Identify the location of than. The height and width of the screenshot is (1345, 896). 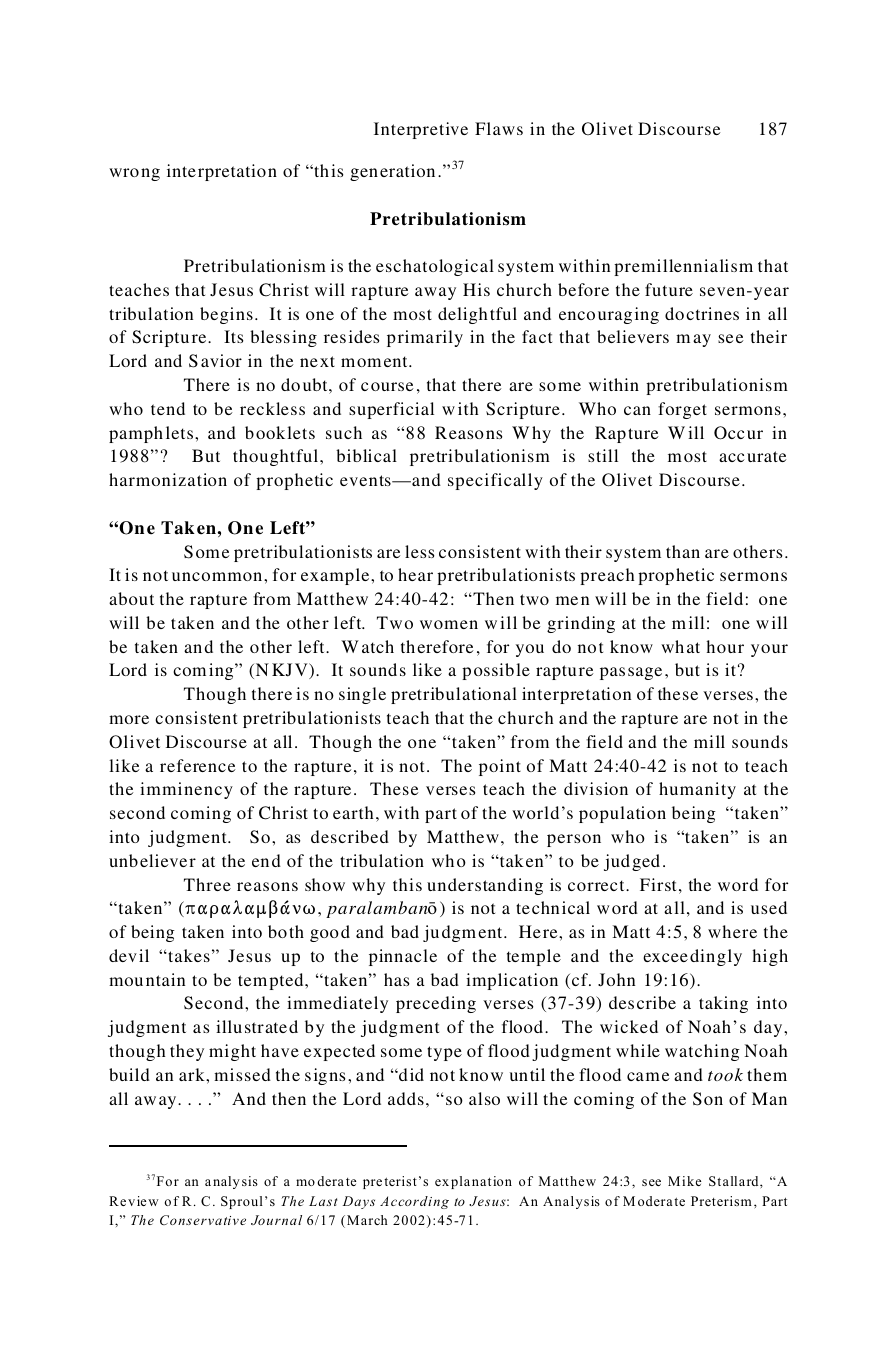
(683, 551).
